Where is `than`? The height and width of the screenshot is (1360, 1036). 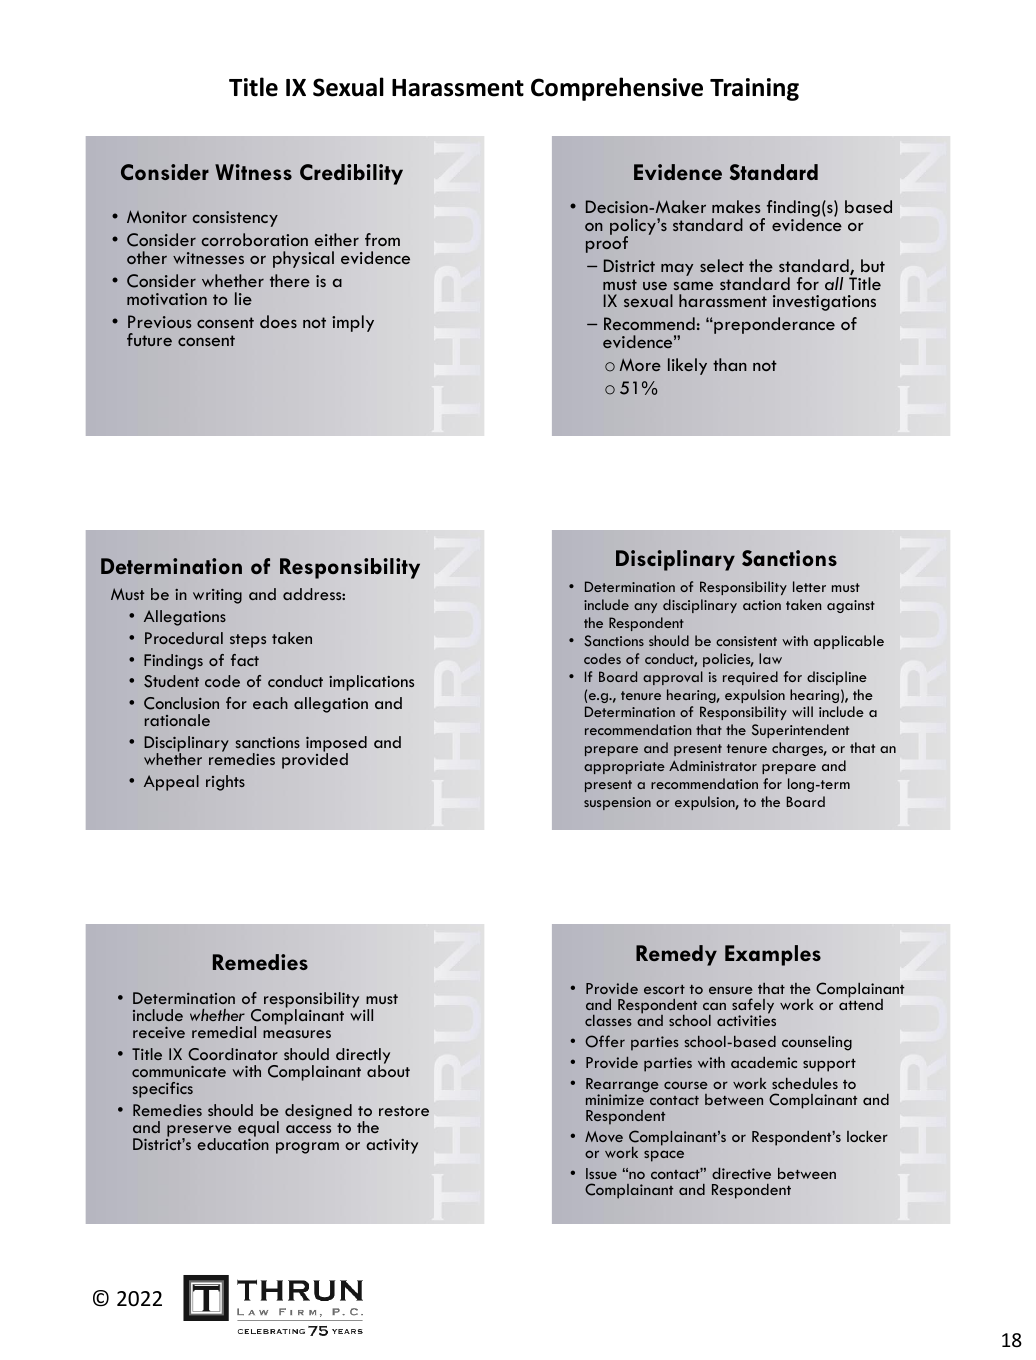 than is located at coordinates (730, 364).
